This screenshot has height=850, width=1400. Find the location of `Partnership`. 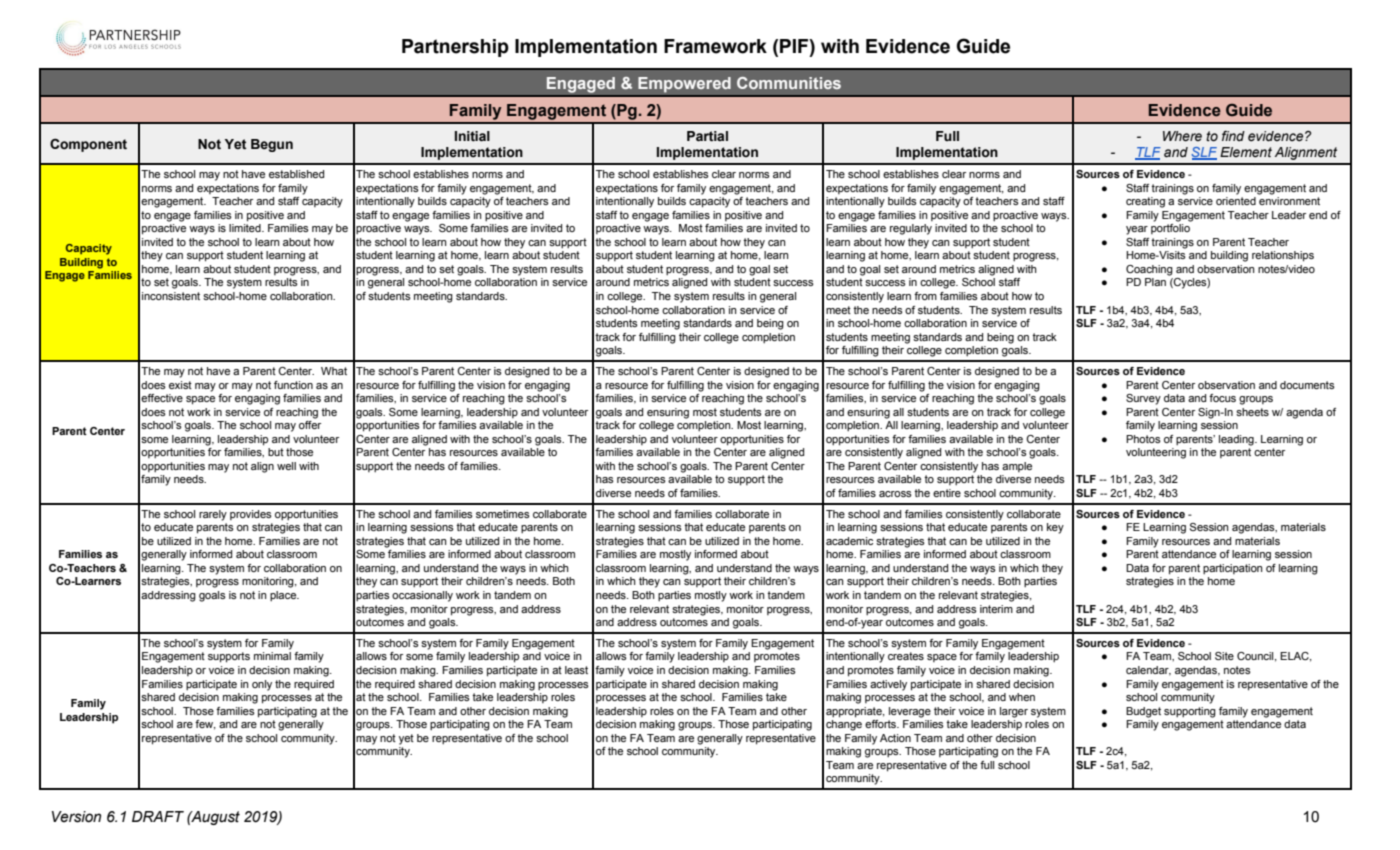

Partnership is located at coordinates (455, 48).
